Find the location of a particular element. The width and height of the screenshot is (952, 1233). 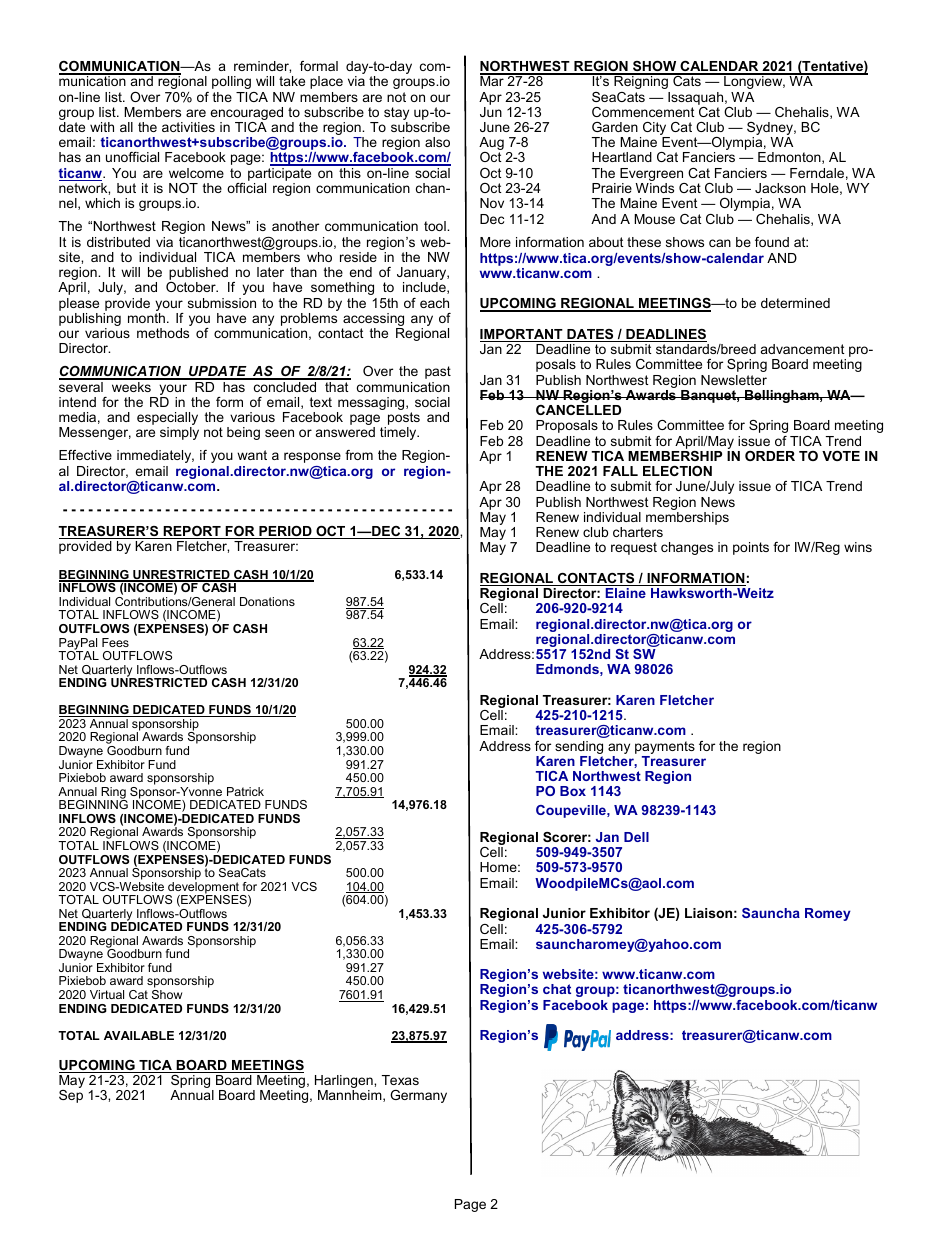

Patrick is located at coordinates (245, 791).
